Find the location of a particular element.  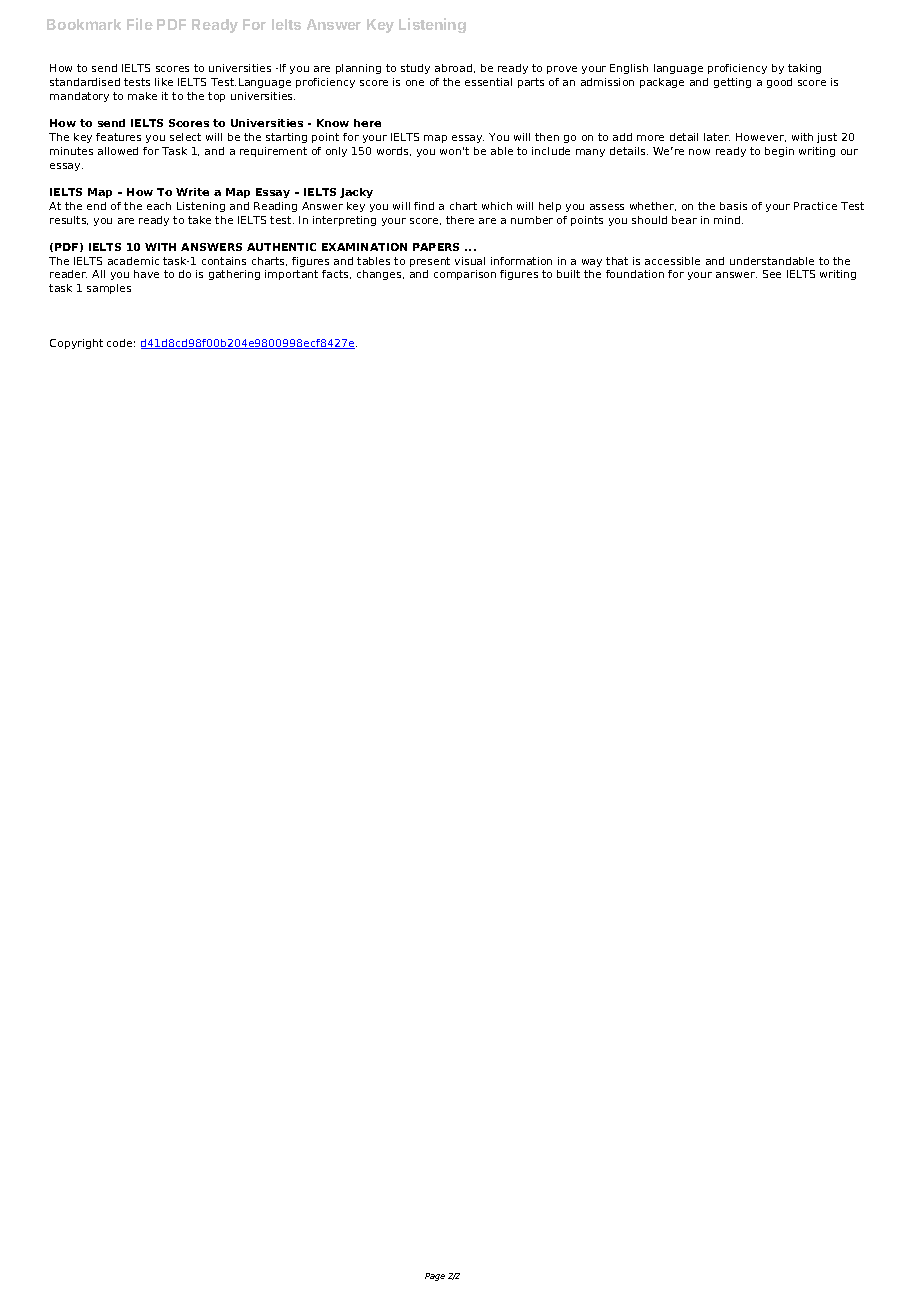

Page is located at coordinates (435, 1277).
